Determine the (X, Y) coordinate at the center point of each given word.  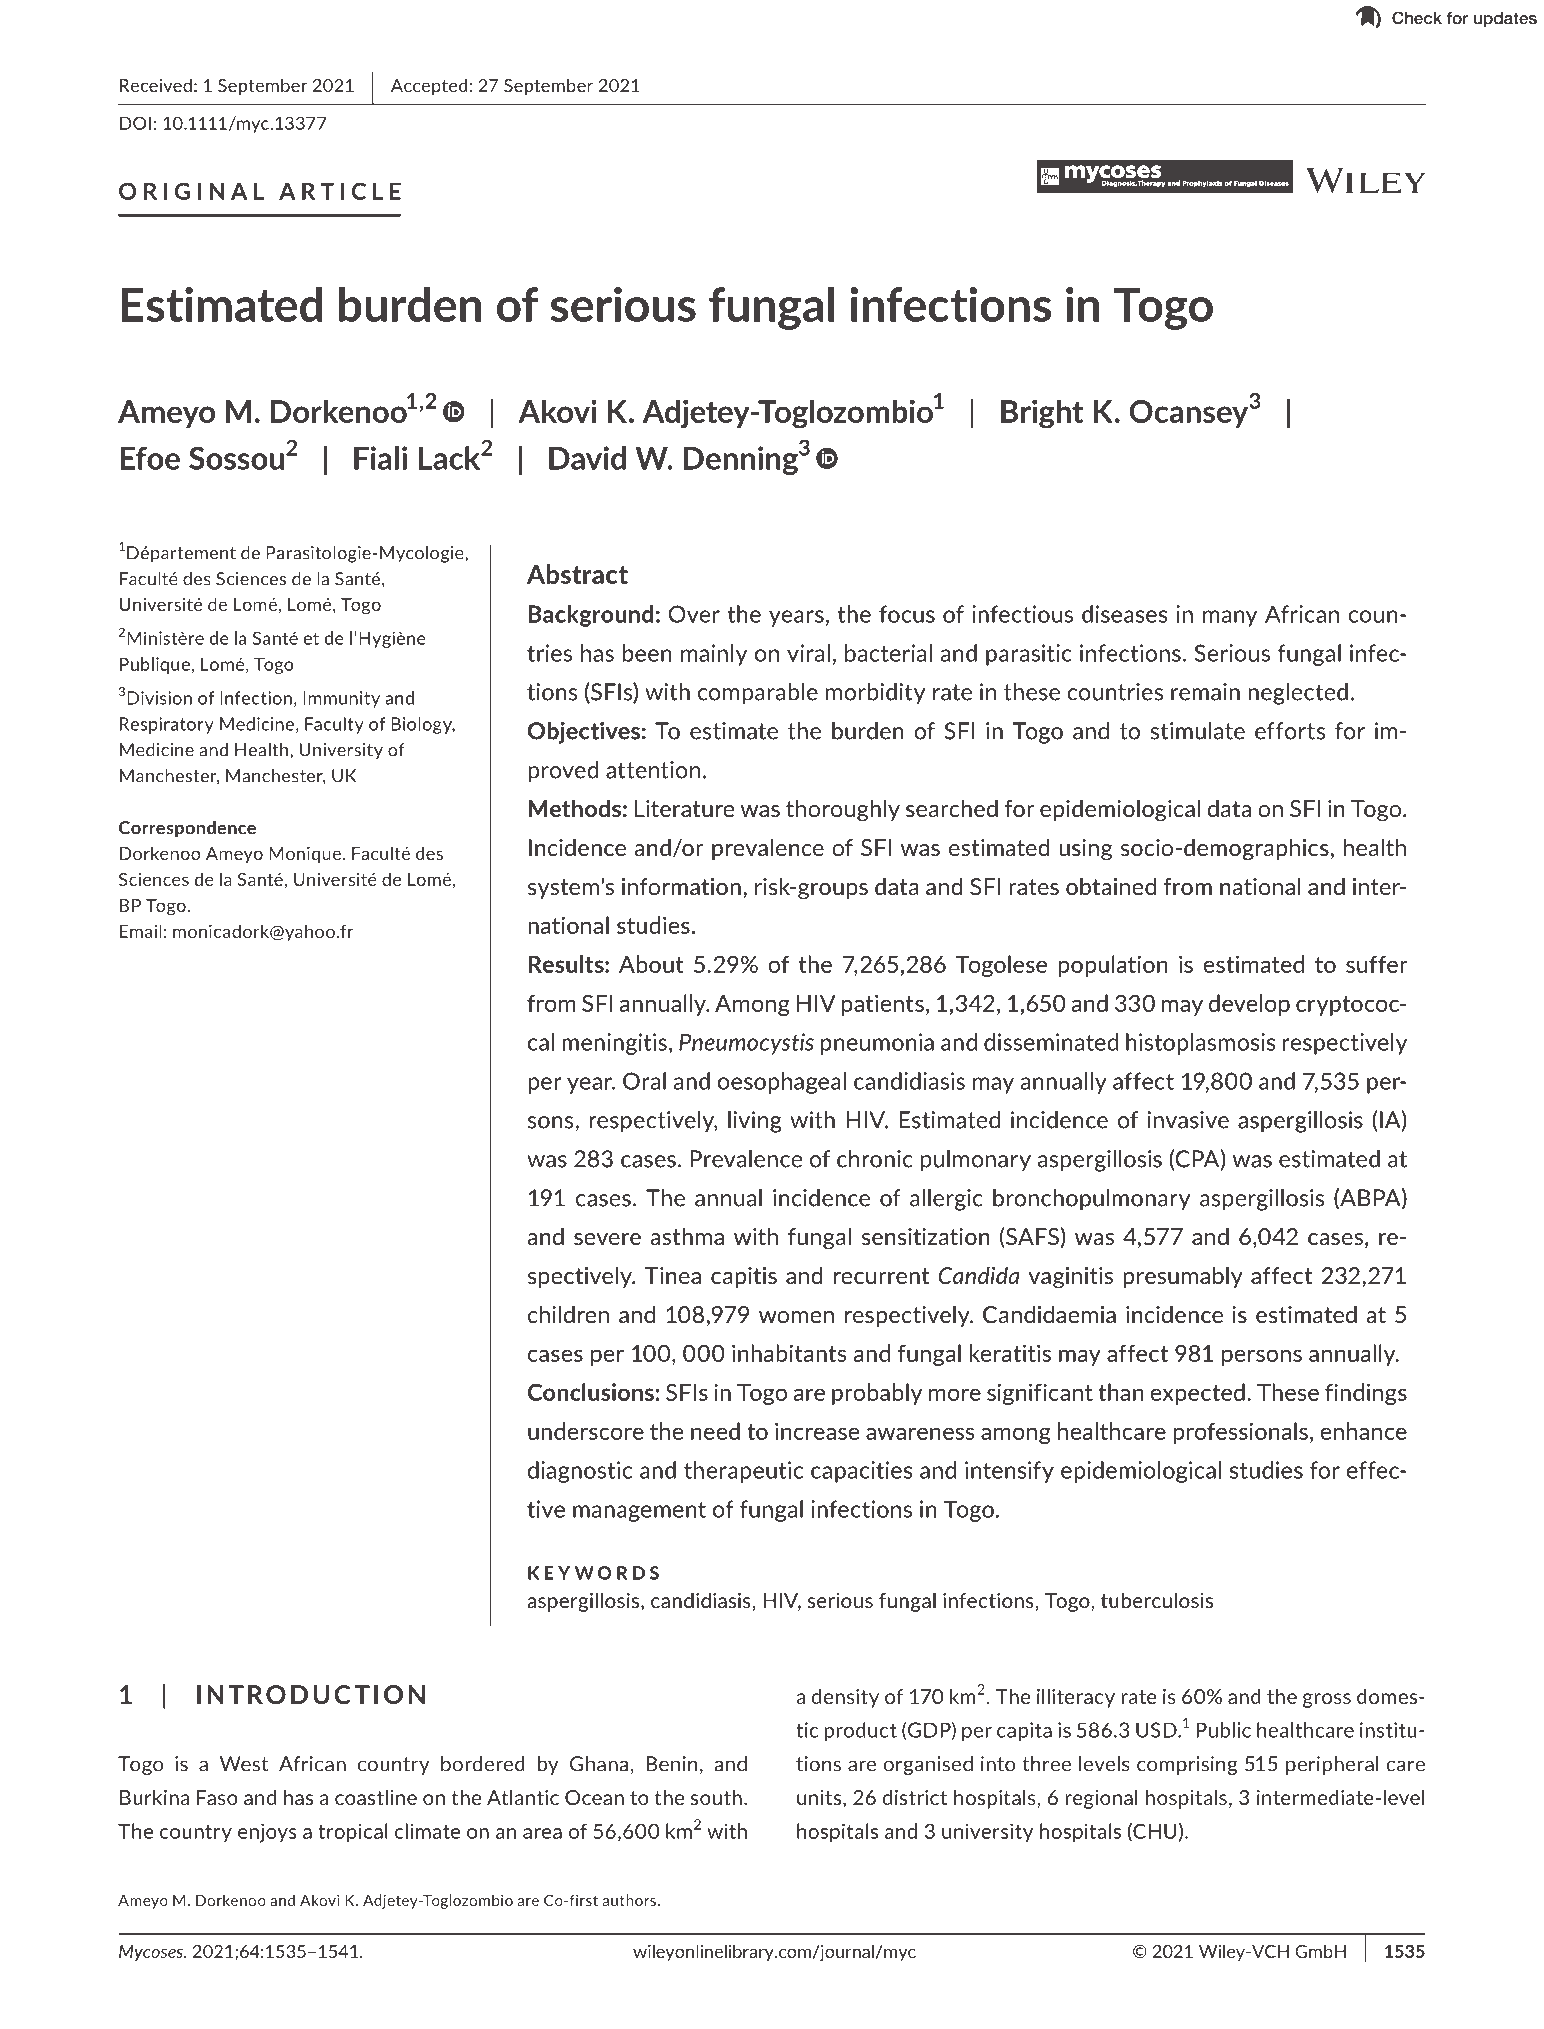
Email (140, 931)
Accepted (430, 86)
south (716, 1797)
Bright (1042, 414)
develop (1249, 1005)
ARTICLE (340, 191)
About (651, 964)
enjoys (267, 1833)
